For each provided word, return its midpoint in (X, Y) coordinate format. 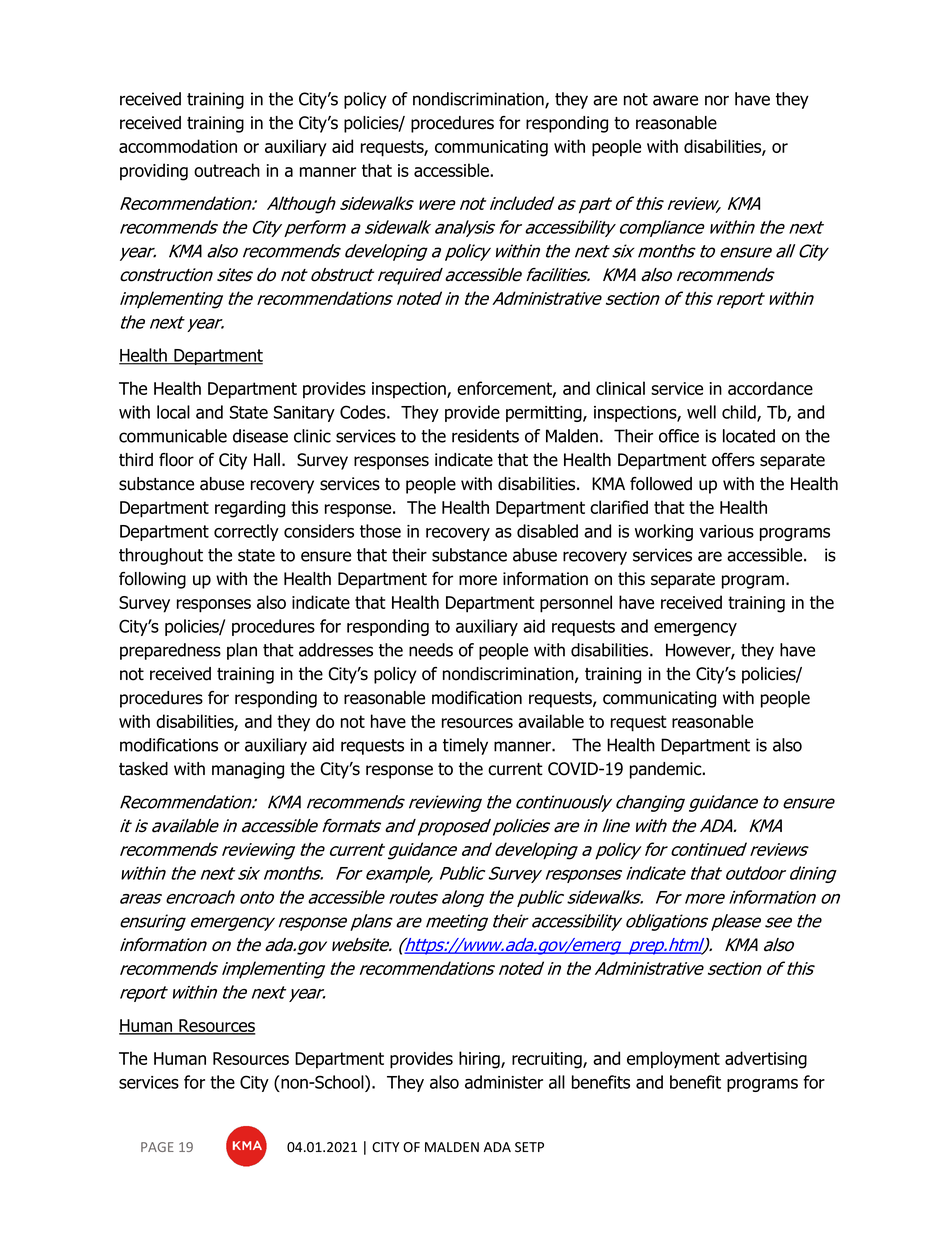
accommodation (178, 146)
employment (673, 1060)
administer (504, 1082)
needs (431, 650)
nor (717, 100)
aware (675, 100)
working (664, 532)
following (152, 580)
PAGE (157, 1147)
